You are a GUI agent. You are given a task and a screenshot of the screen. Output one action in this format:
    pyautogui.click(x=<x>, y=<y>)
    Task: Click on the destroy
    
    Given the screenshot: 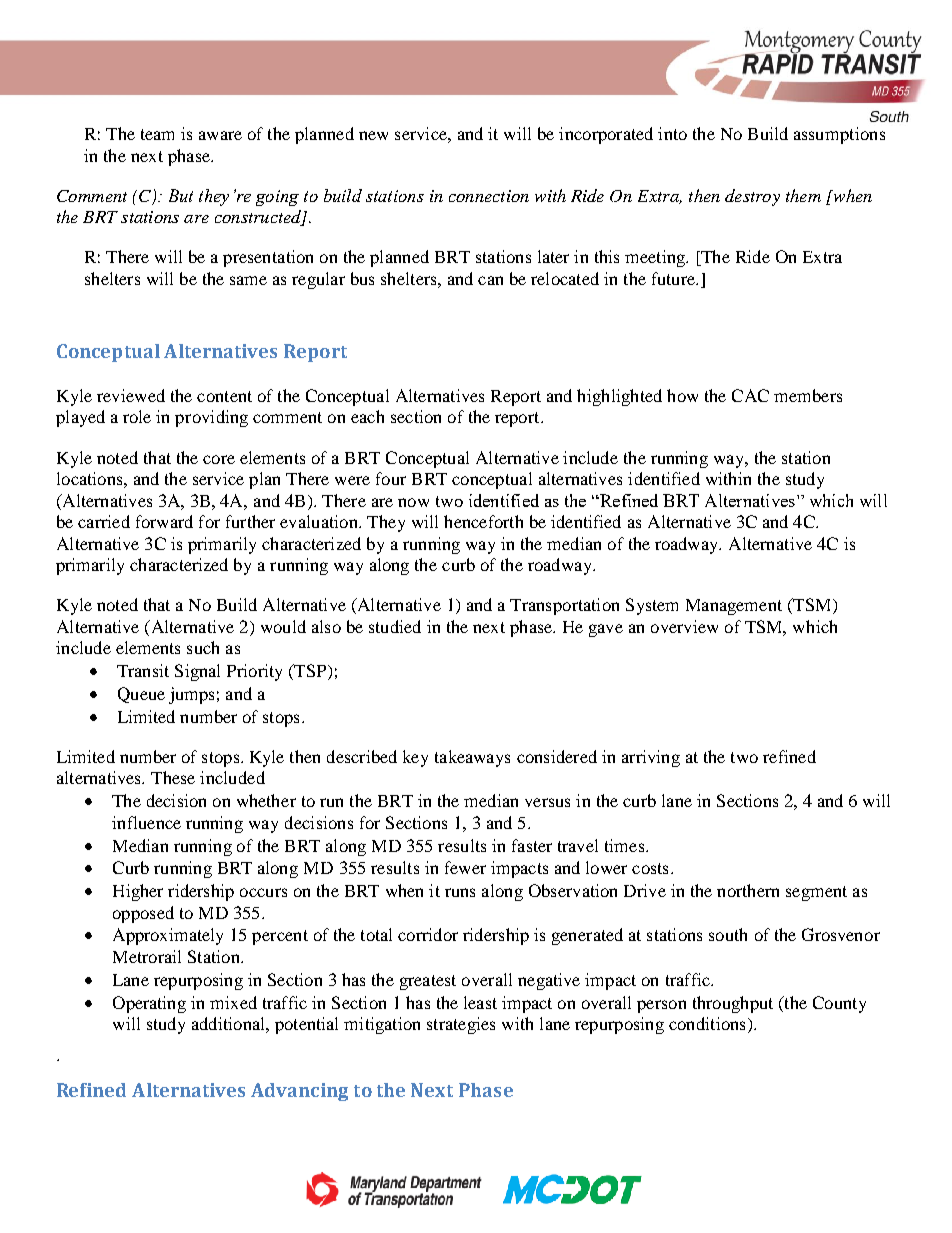 What is the action you would take?
    pyautogui.click(x=752, y=197)
